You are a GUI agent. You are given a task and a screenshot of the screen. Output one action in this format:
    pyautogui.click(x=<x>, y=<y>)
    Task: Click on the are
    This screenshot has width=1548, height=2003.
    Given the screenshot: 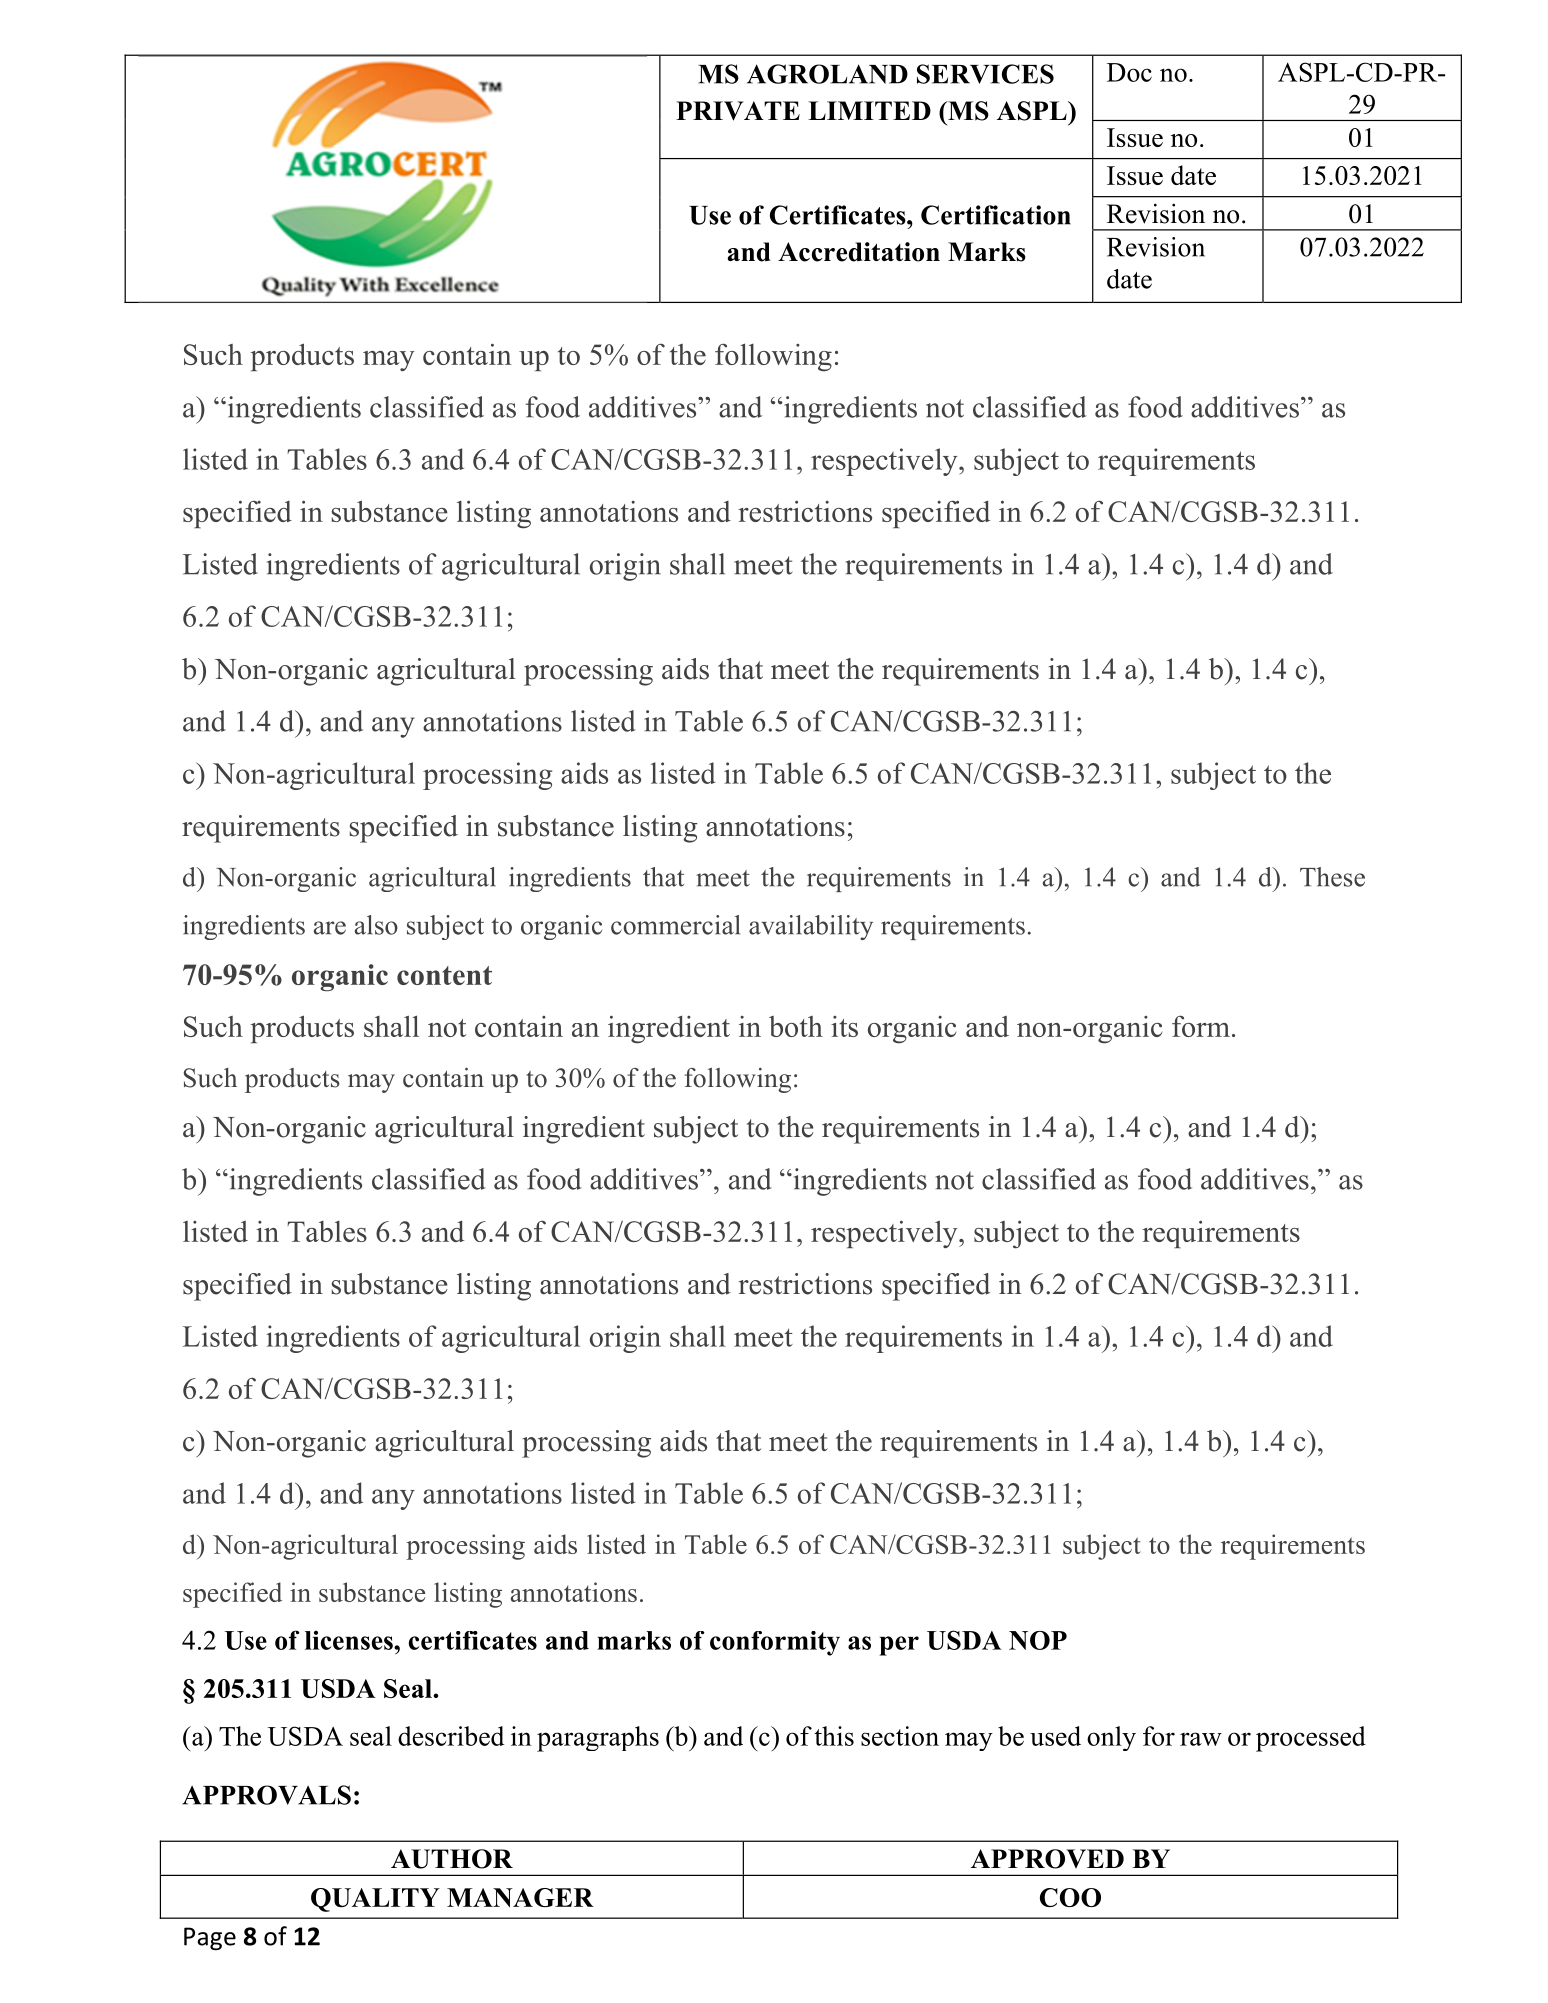 What is the action you would take?
    pyautogui.click(x=330, y=928)
